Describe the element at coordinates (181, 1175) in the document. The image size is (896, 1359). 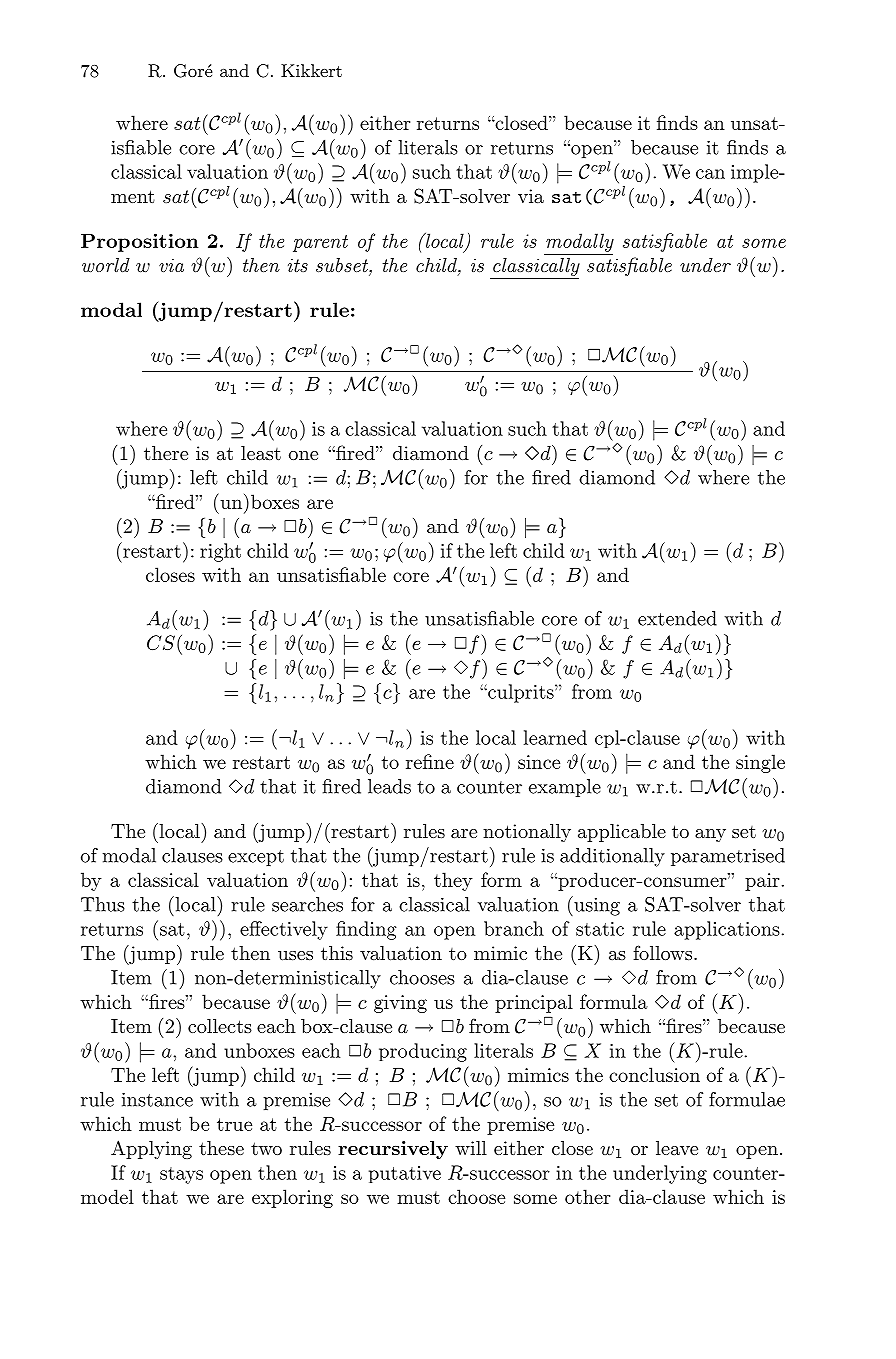
I see `stays` at that location.
